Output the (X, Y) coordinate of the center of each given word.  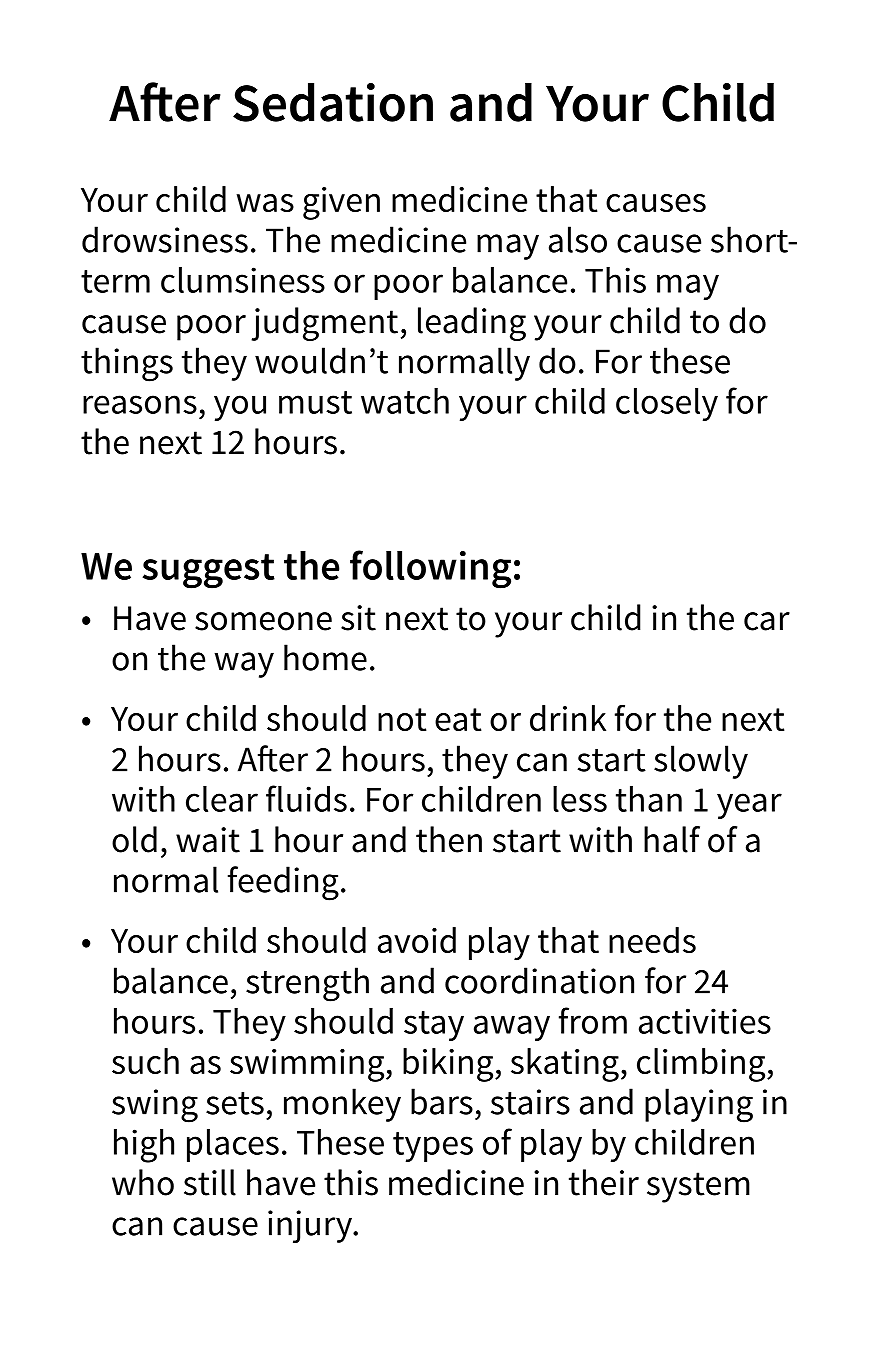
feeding (283, 883)
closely (667, 404)
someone (263, 621)
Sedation (333, 102)
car (767, 621)
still (210, 1182)
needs (652, 940)
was (265, 203)
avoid (417, 940)
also (578, 239)
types (433, 1147)
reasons (140, 404)
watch (405, 401)
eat (458, 719)
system (698, 1187)
